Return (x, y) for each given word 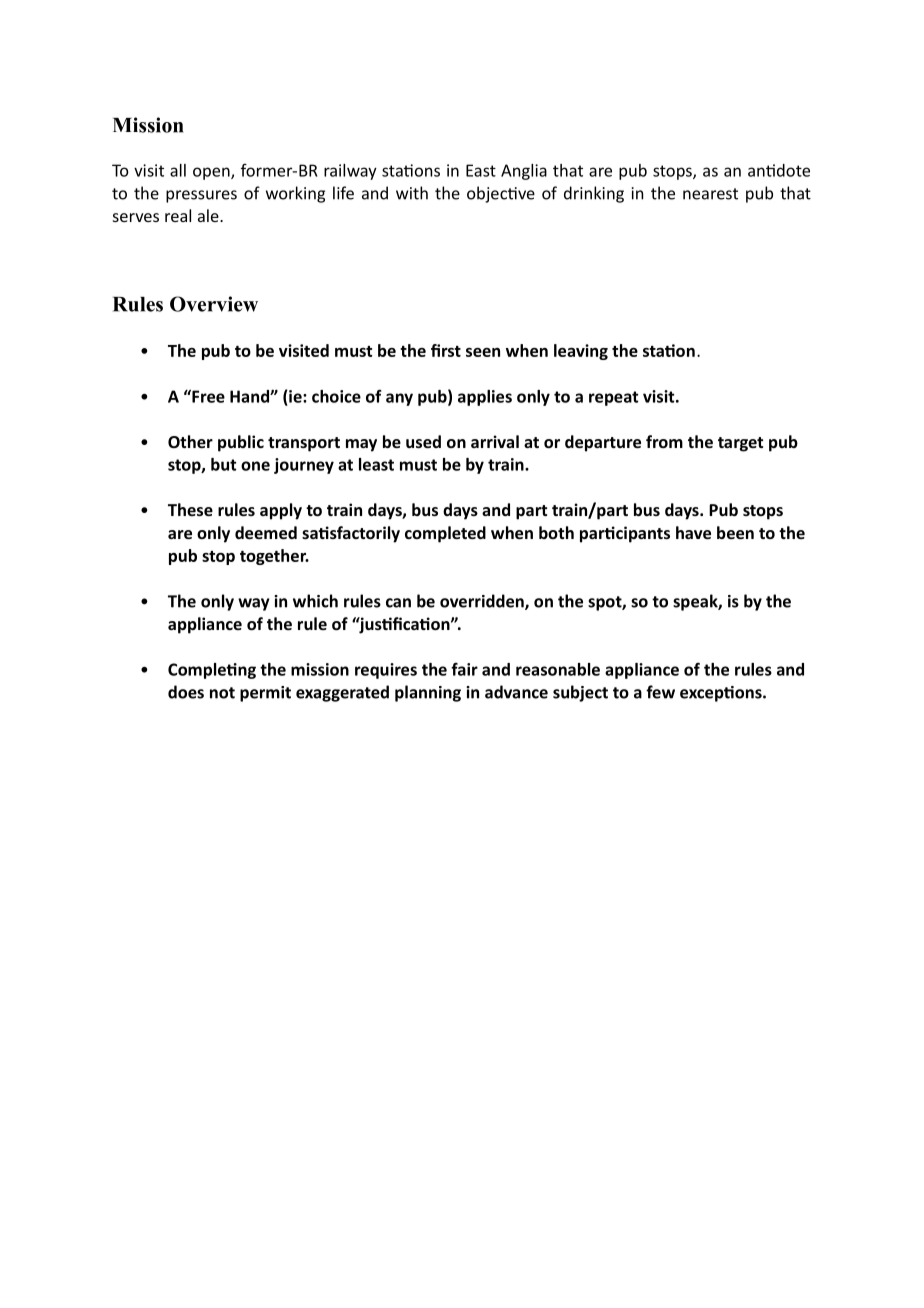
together (274, 557)
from (664, 441)
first (446, 350)
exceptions (722, 694)
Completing (212, 671)
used (423, 441)
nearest (710, 194)
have (693, 532)
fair (464, 669)
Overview (214, 304)
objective (501, 194)
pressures (201, 196)
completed (445, 534)
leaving (581, 352)
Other (190, 441)
